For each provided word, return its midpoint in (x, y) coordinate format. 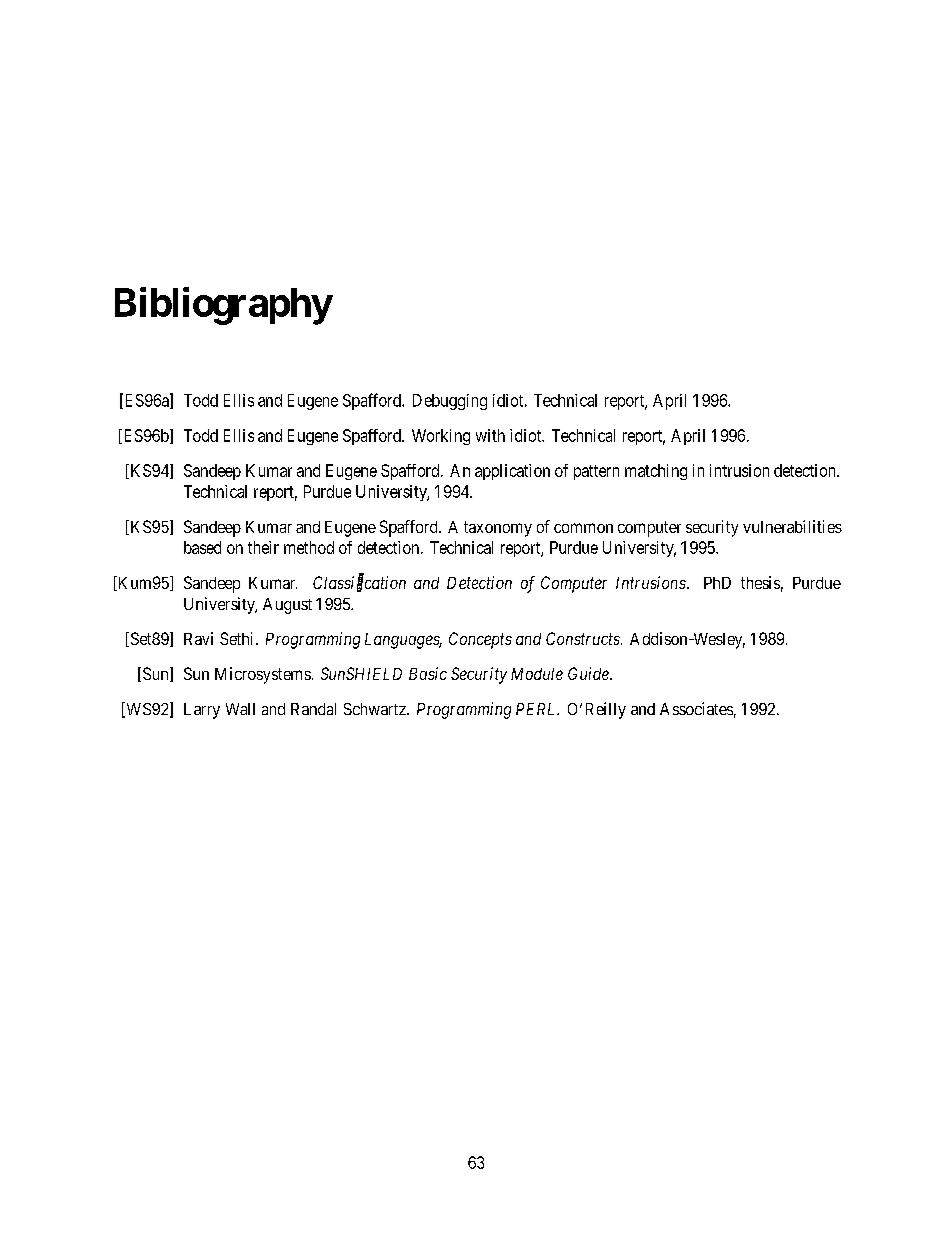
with (490, 435)
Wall (240, 709)
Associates (696, 708)
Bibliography (223, 306)
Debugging (450, 402)
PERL (537, 709)
